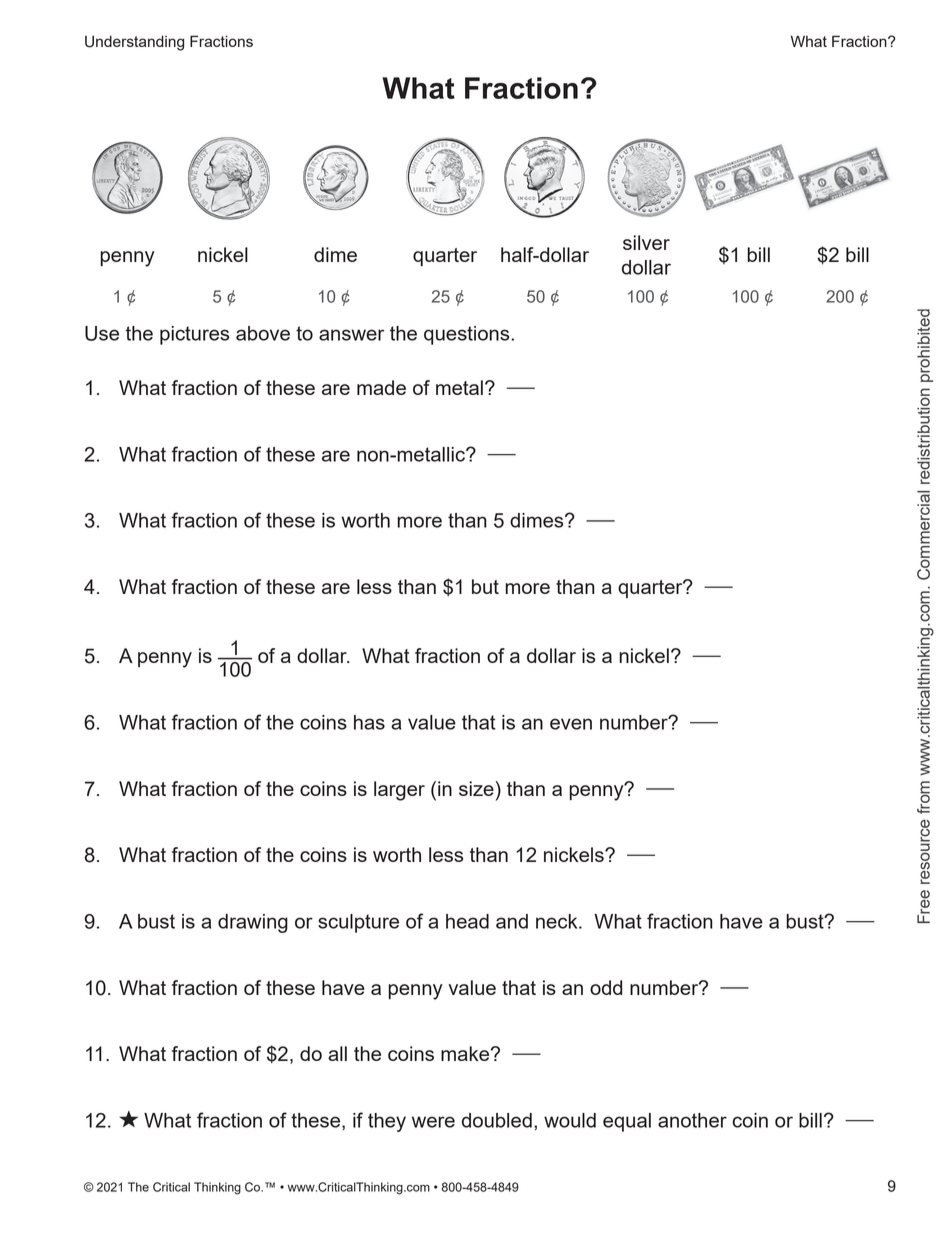 The width and height of the screenshot is (952, 1233). Describe the element at coordinates (381, 387) in the screenshot. I see `made` at that location.
